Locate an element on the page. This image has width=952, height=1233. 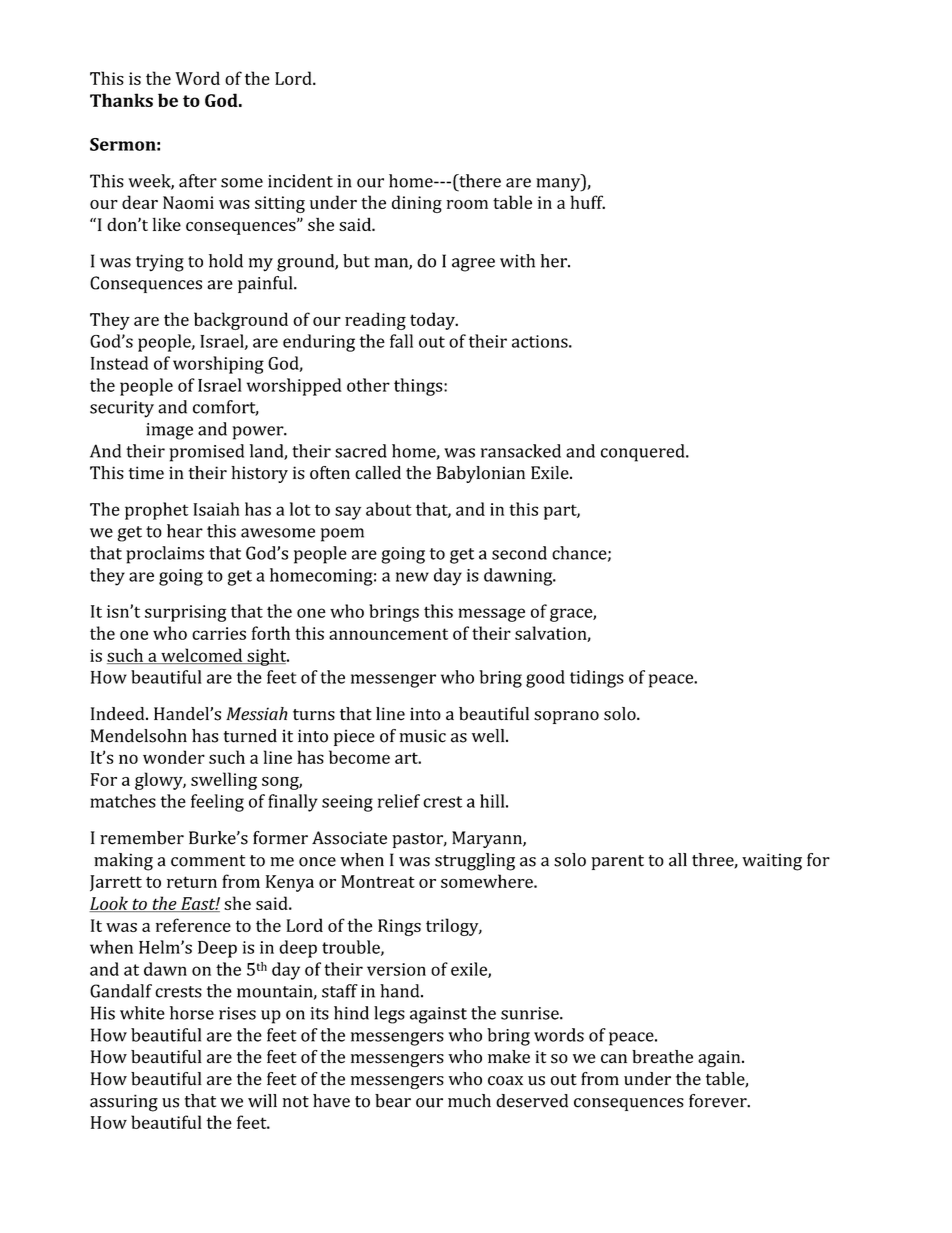
tidings is located at coordinates (597, 679).
